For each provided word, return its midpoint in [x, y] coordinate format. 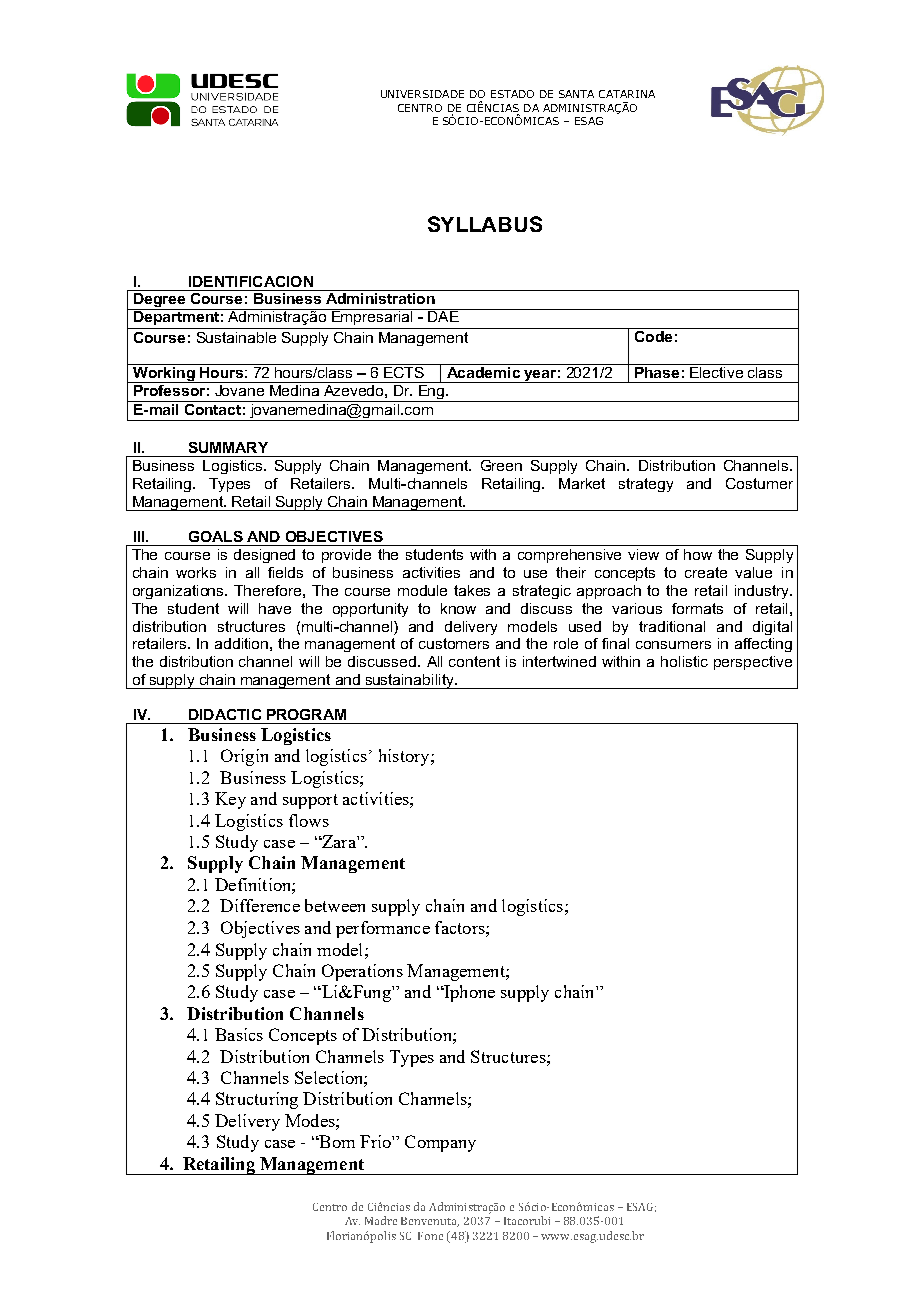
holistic [684, 661]
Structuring [257, 1100]
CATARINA [627, 94]
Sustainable [236, 337]
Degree [160, 300]
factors [461, 927]
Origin [244, 757]
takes [472, 590]
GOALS [216, 536]
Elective [716, 371]
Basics [239, 1034]
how [698, 554]
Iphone [468, 993]
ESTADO [512, 94]
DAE [443, 315]
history [405, 757]
